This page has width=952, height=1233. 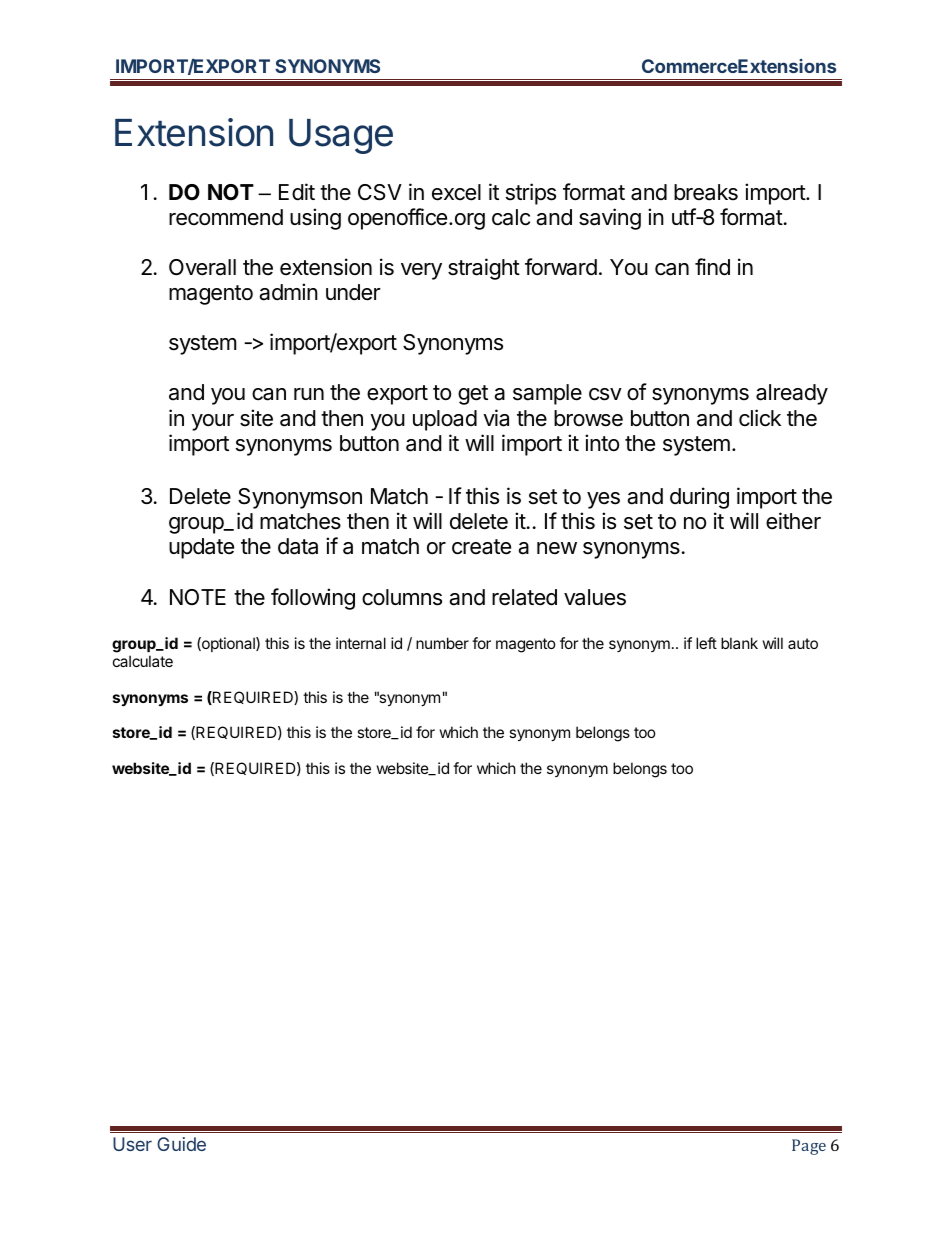 What do you see at coordinates (706, 192) in the page?
I see `breaks` at bounding box center [706, 192].
